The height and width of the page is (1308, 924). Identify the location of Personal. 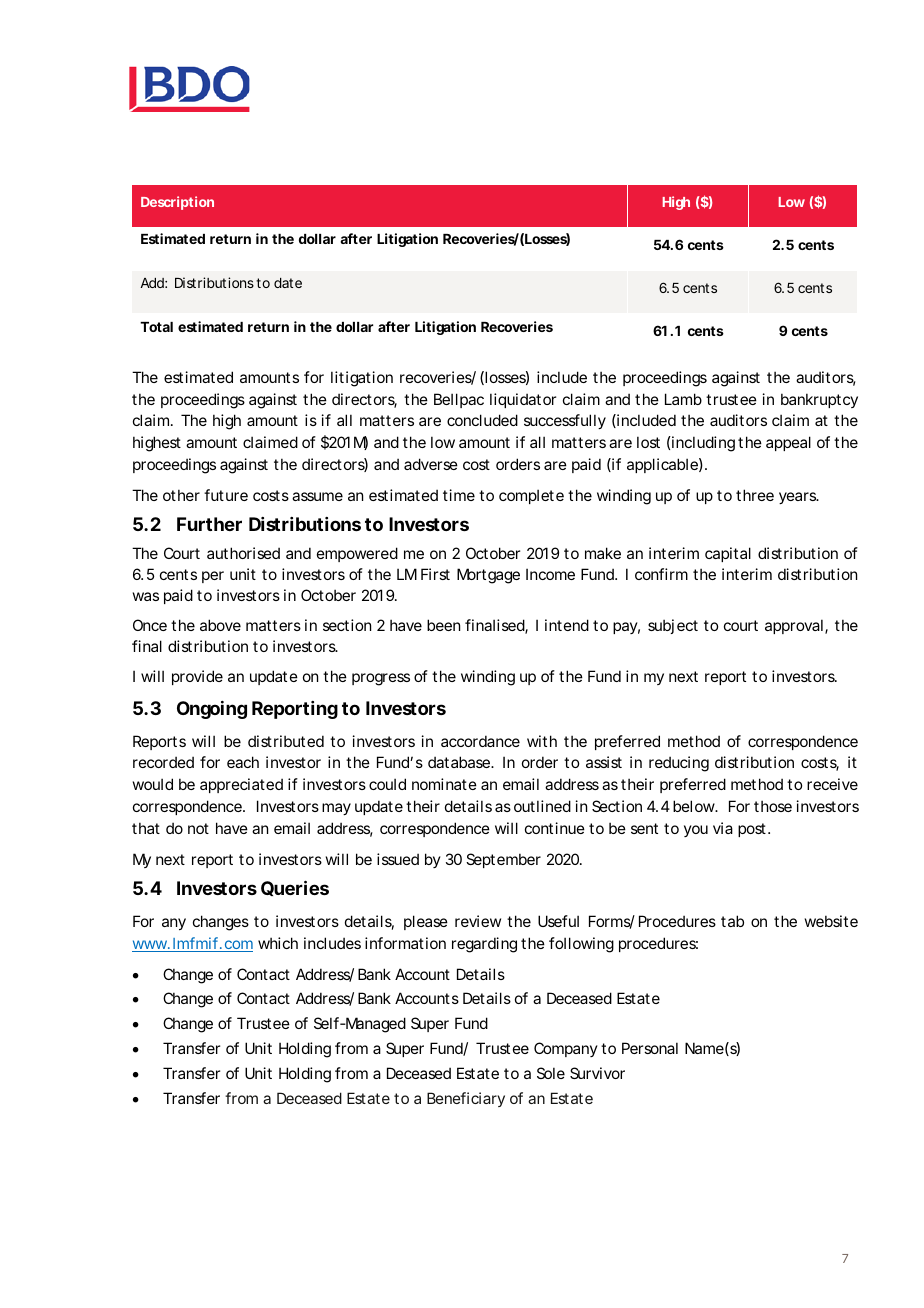
(650, 1048).
